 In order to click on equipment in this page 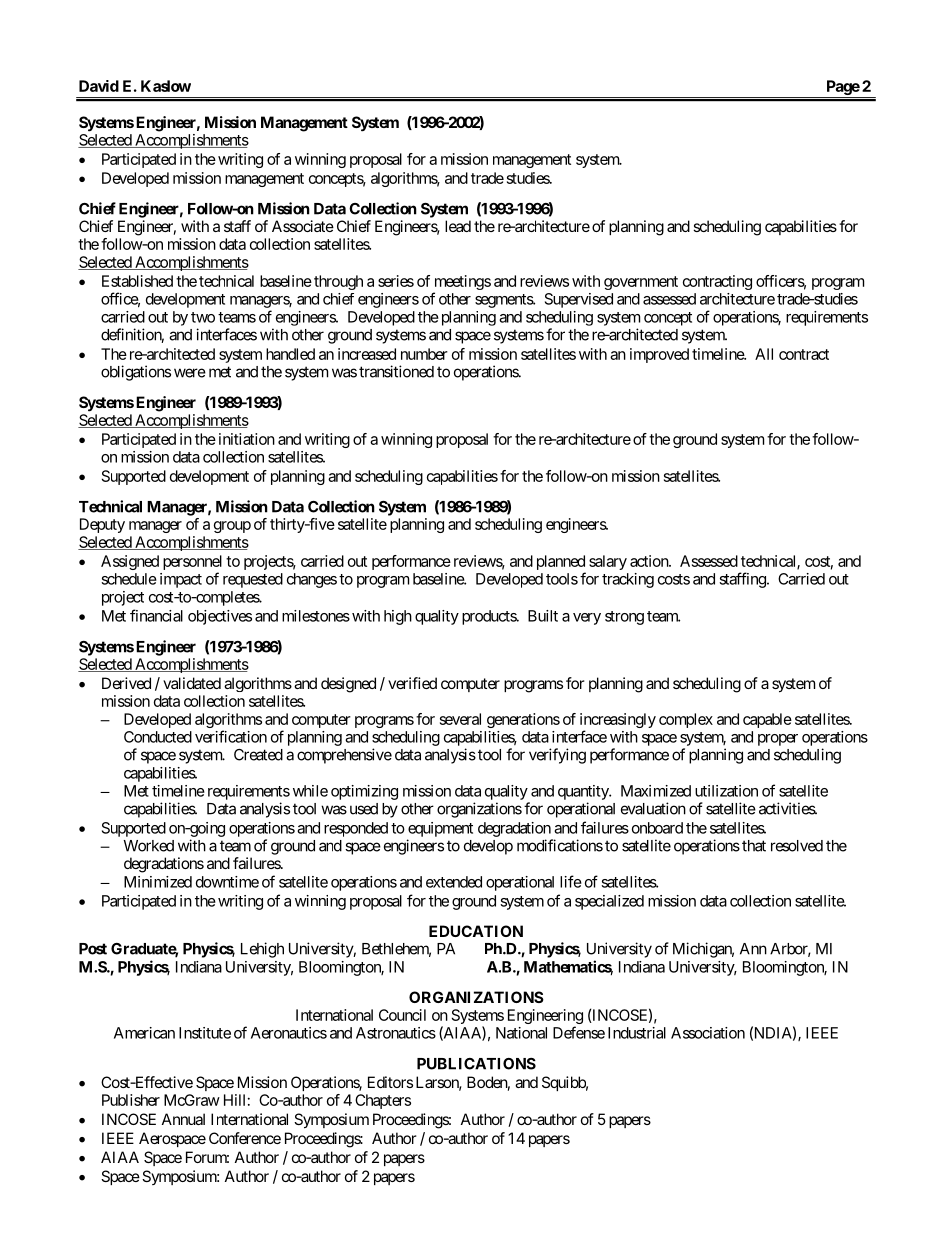, I will do `click(440, 829)`.
